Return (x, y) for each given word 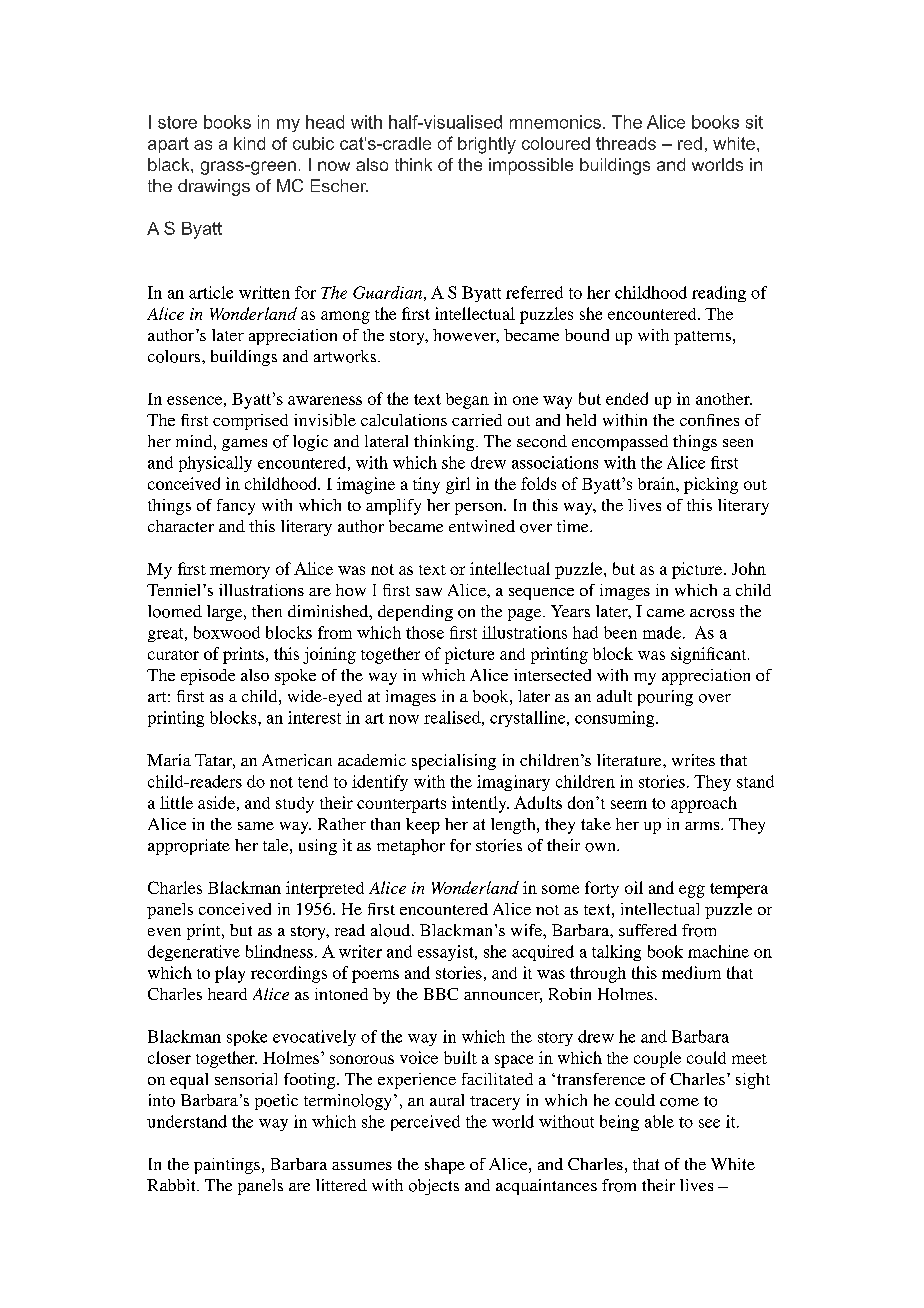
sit (754, 122)
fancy (236, 507)
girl (458, 485)
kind (249, 143)
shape (445, 1166)
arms (703, 826)
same (256, 826)
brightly (487, 145)
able (659, 1121)
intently (480, 804)
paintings (227, 1166)
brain (657, 483)
